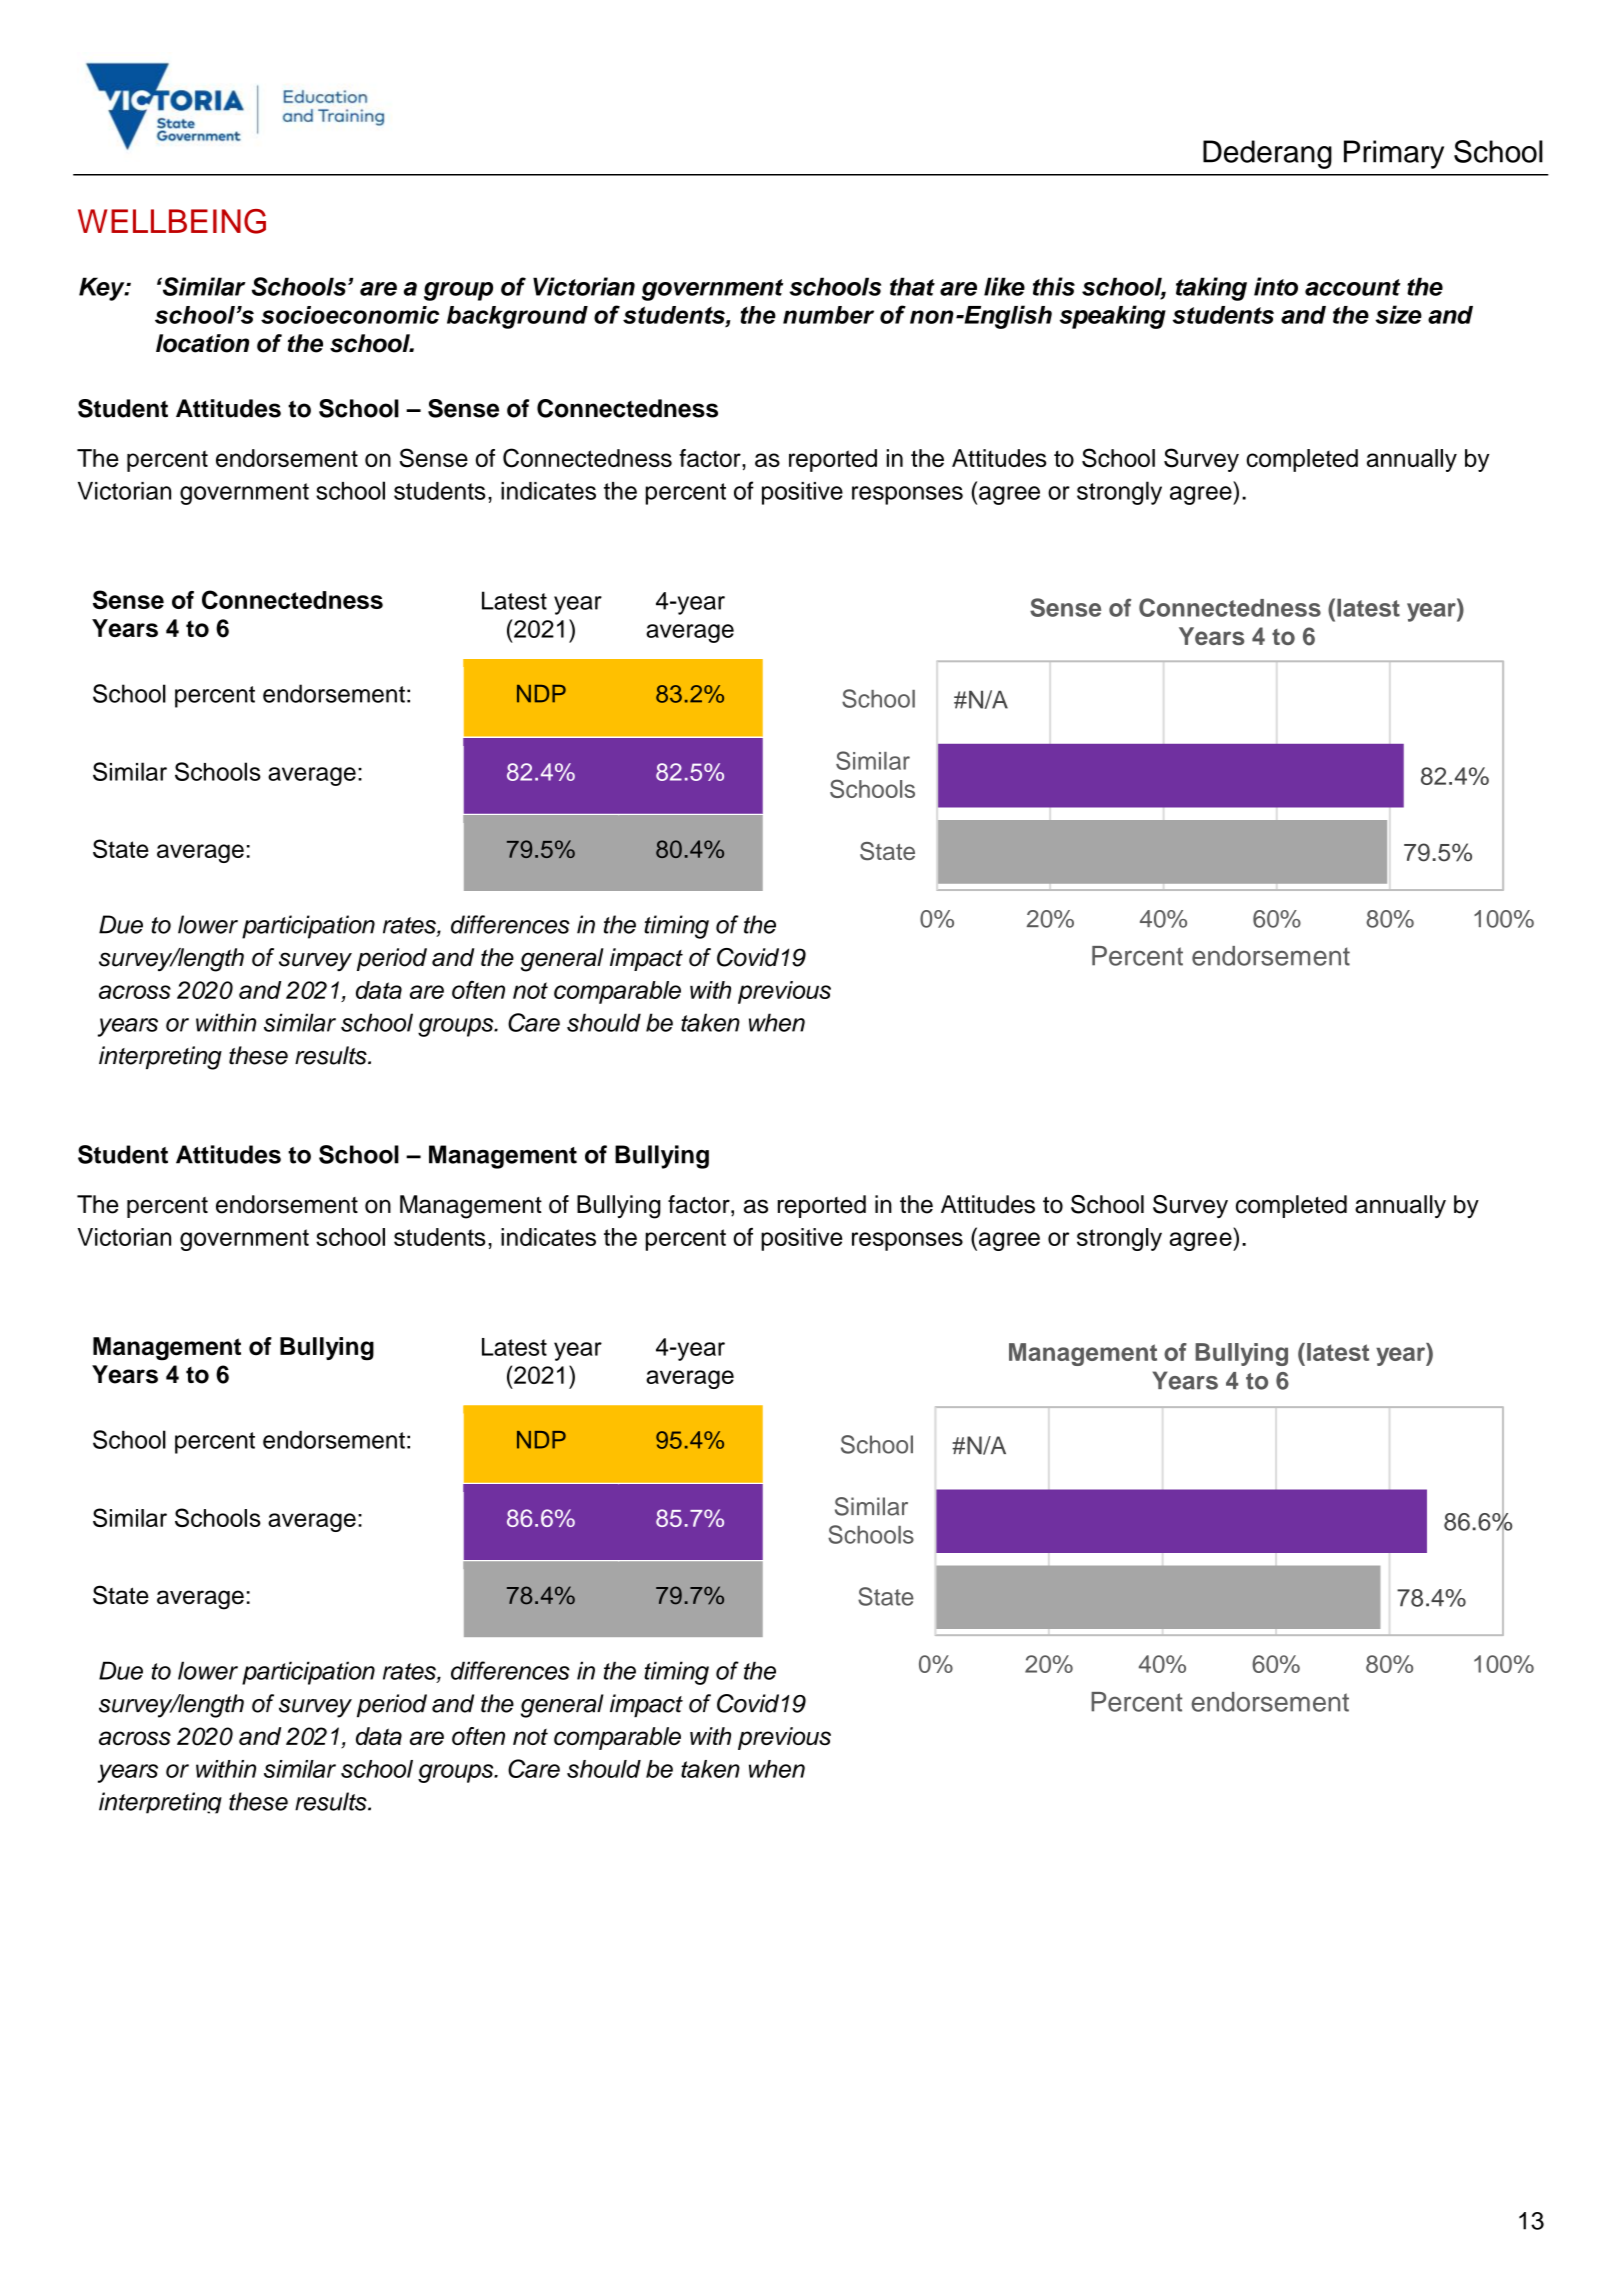 Image resolution: width=1621 pixels, height=2295 pixels. Describe the element at coordinates (912, 286) in the screenshot. I see `that` at that location.
